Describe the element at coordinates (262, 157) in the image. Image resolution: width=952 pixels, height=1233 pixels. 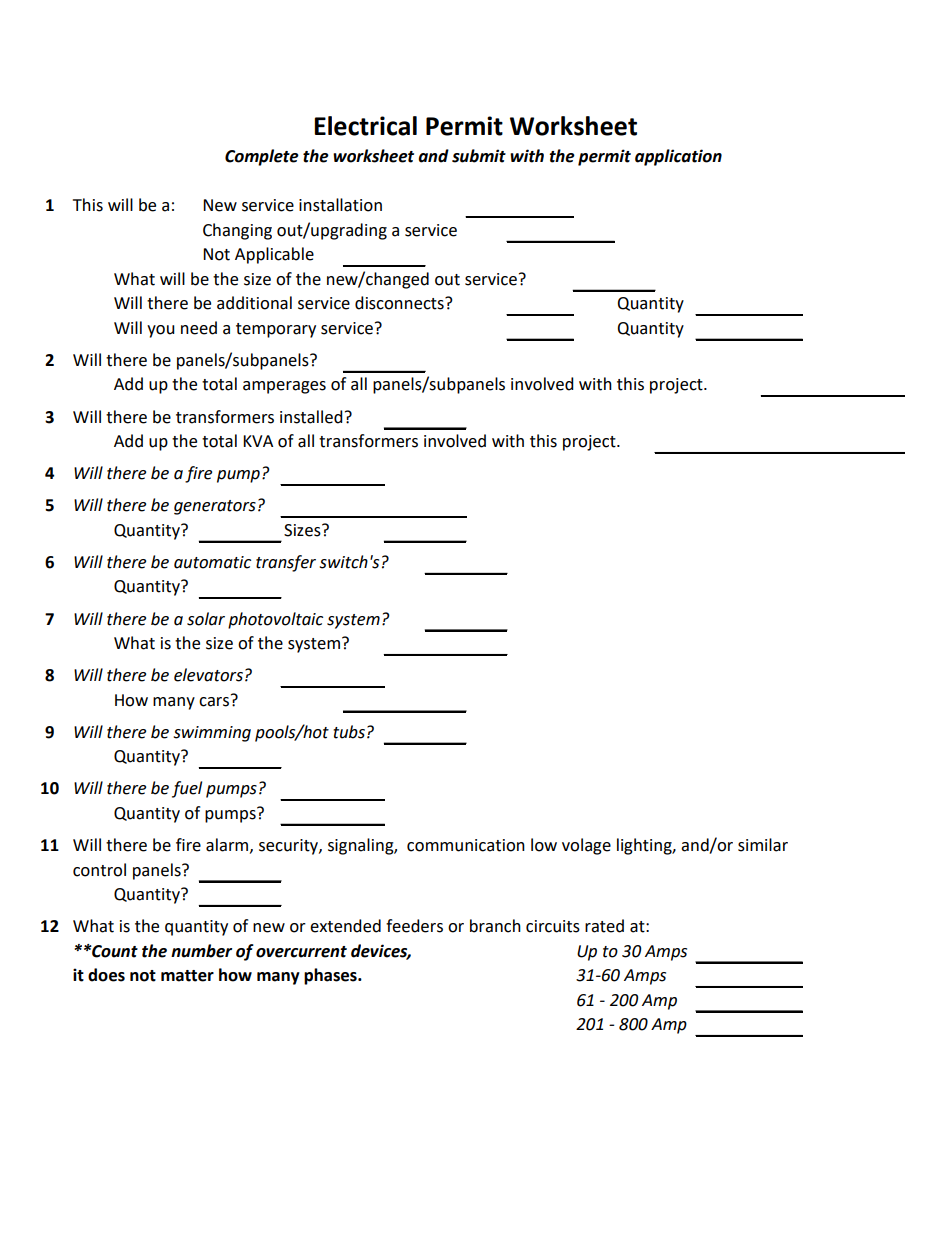
I see `Complete` at that location.
